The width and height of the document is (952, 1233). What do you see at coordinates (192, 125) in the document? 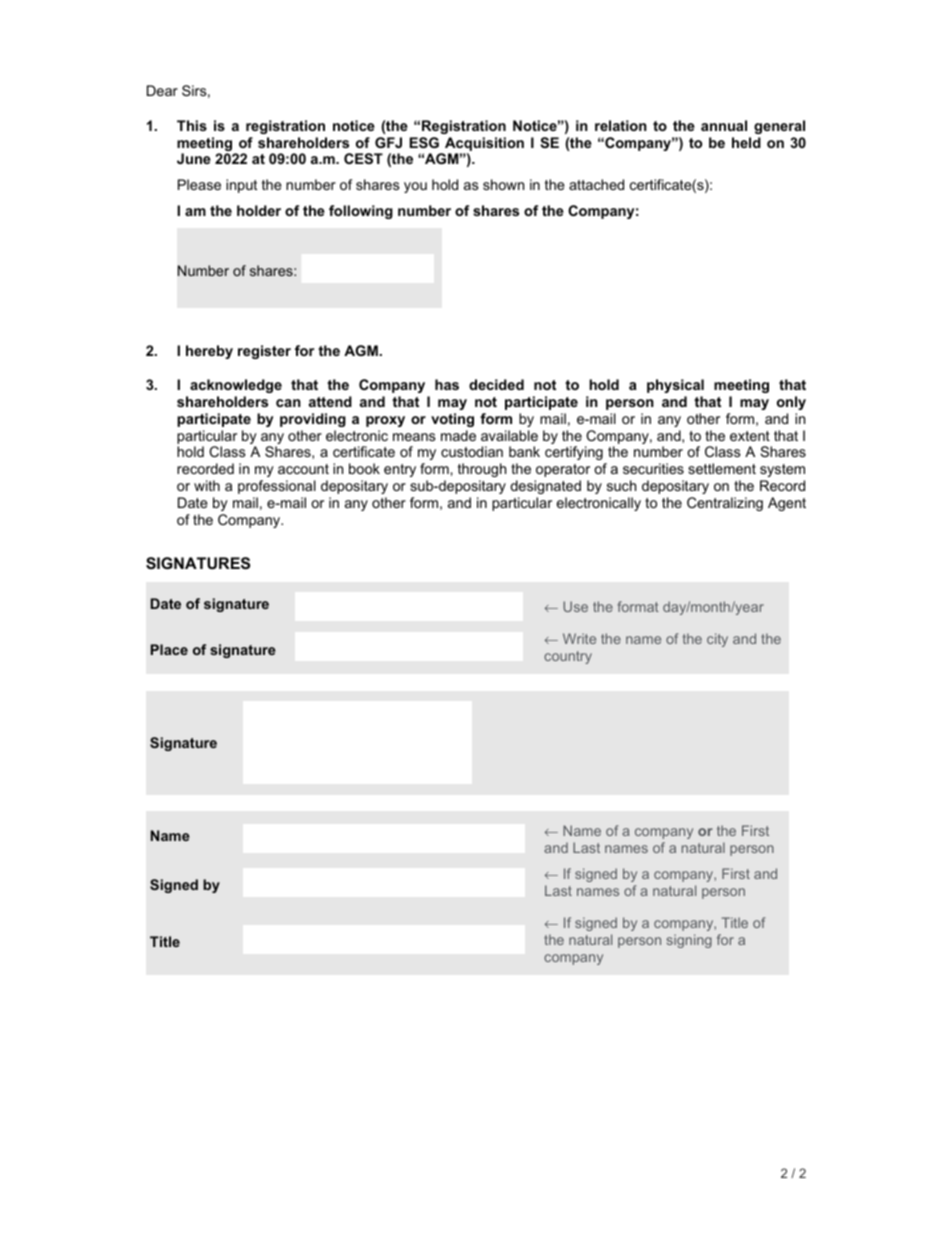
I see `This` at bounding box center [192, 125].
